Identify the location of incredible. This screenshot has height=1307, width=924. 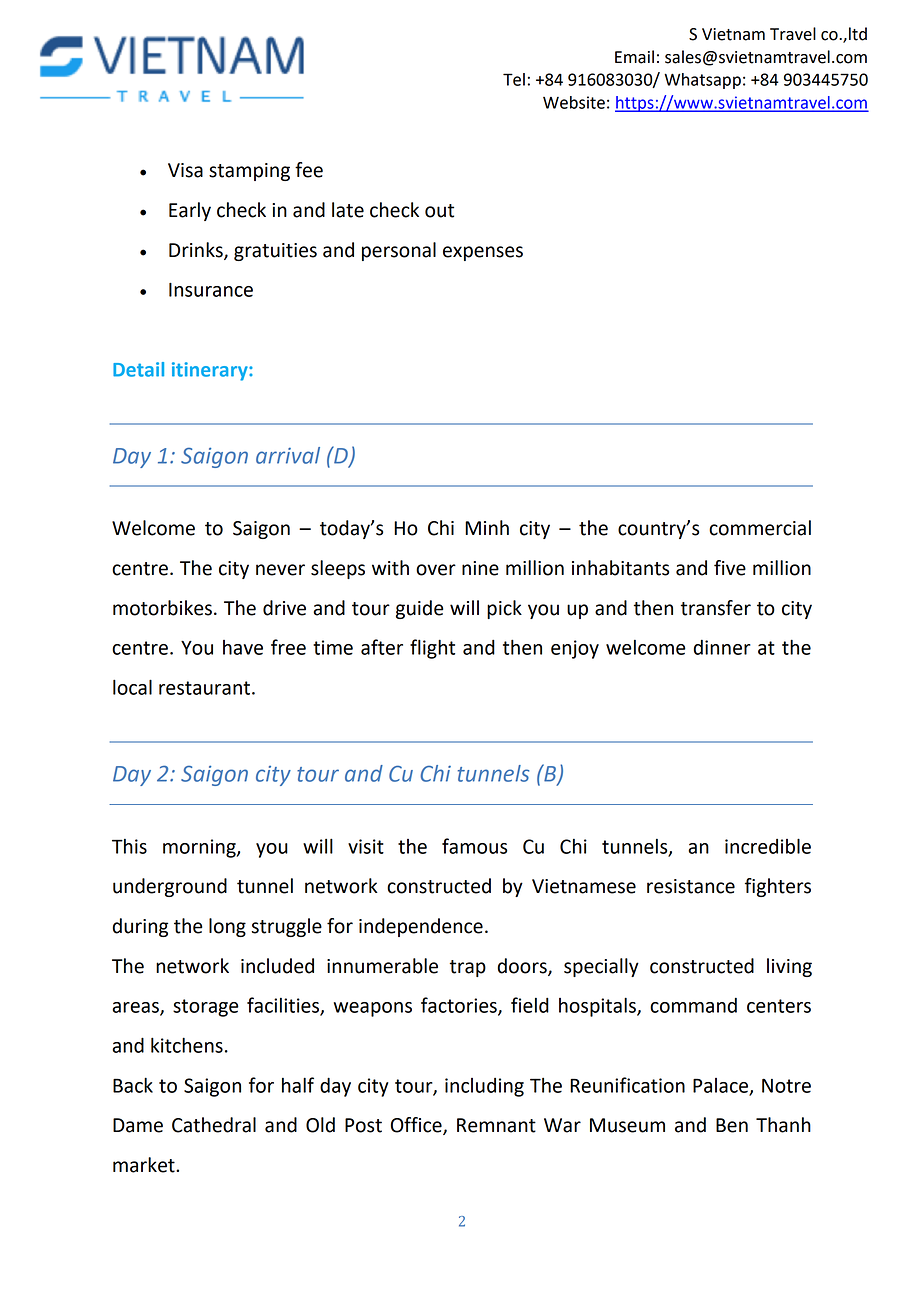
(768, 846).
